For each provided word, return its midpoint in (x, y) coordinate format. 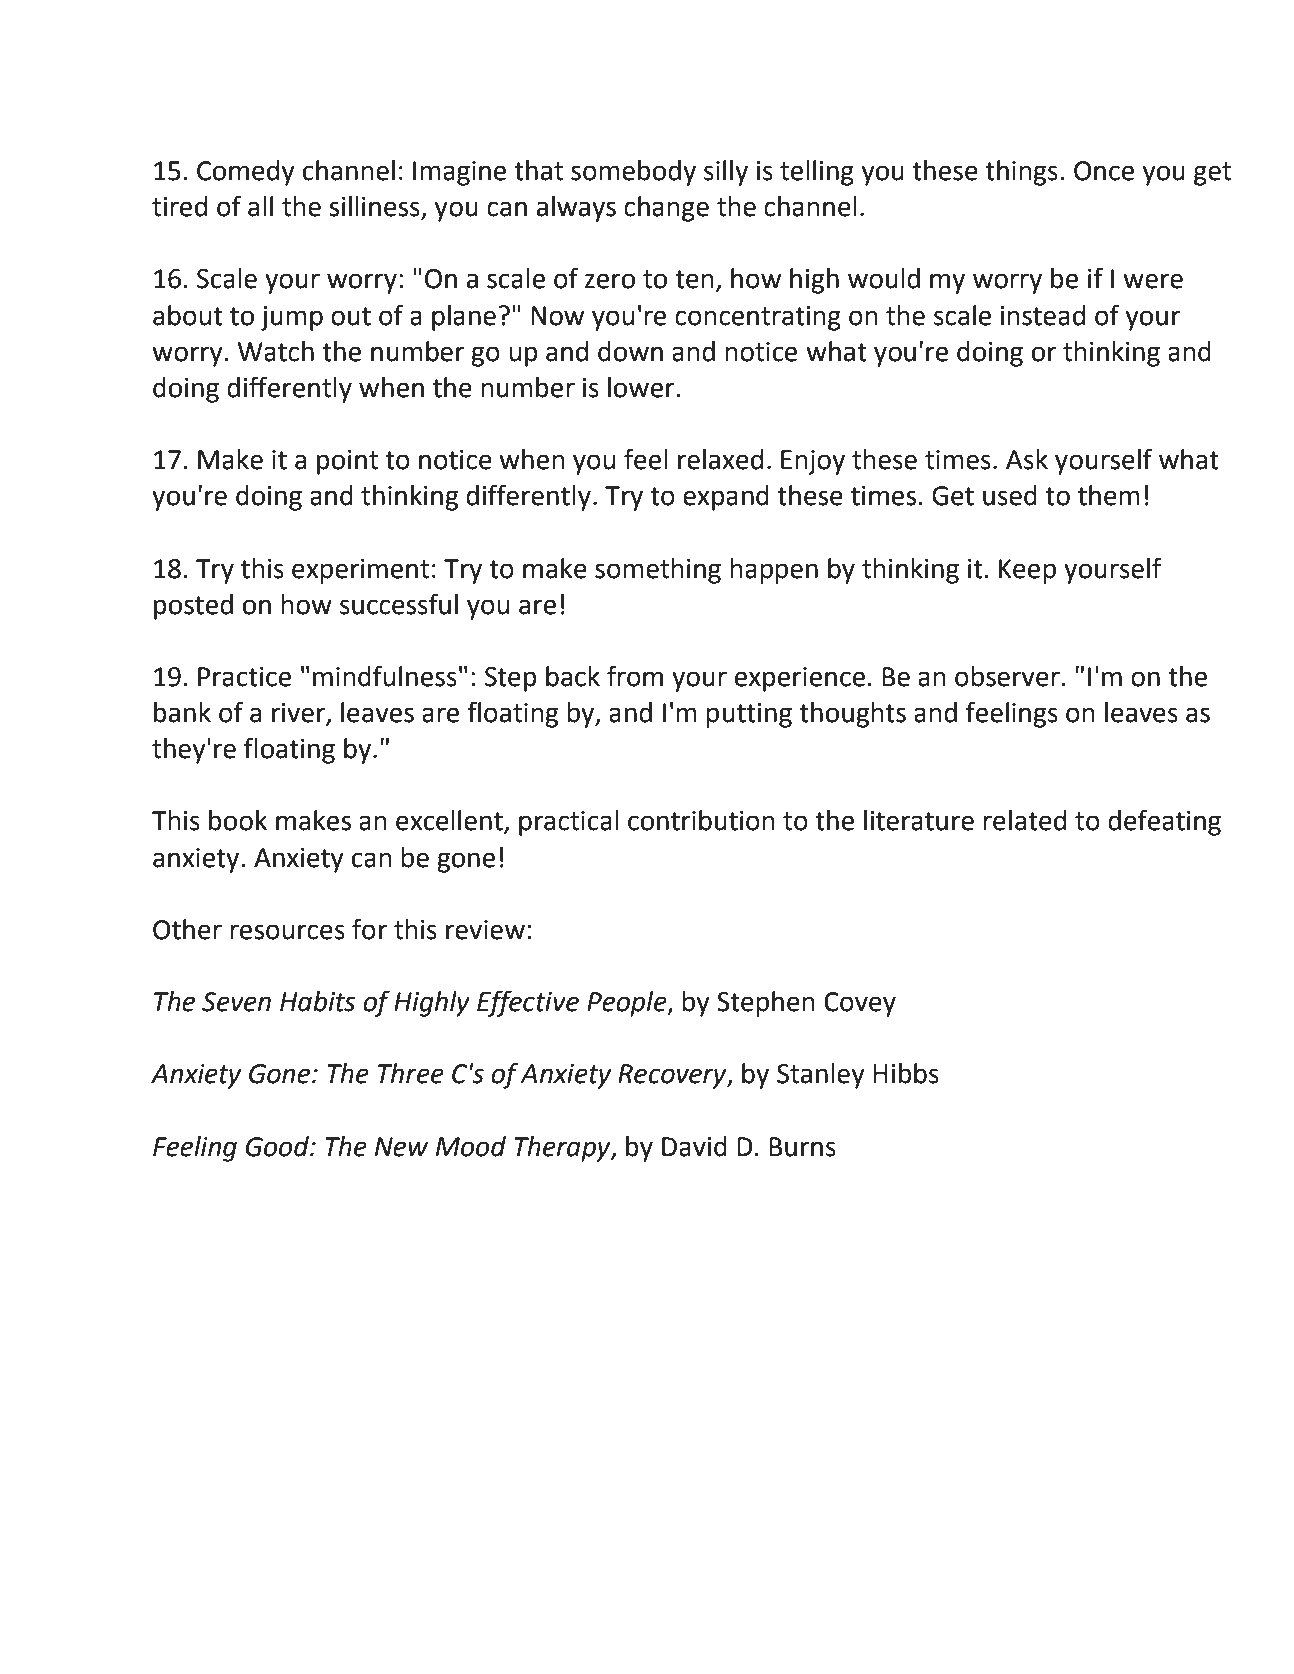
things (1021, 173)
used (1010, 495)
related (1024, 820)
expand (726, 498)
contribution (701, 820)
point (347, 462)
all (260, 206)
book (238, 820)
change (666, 209)
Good (279, 1146)
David (694, 1146)
